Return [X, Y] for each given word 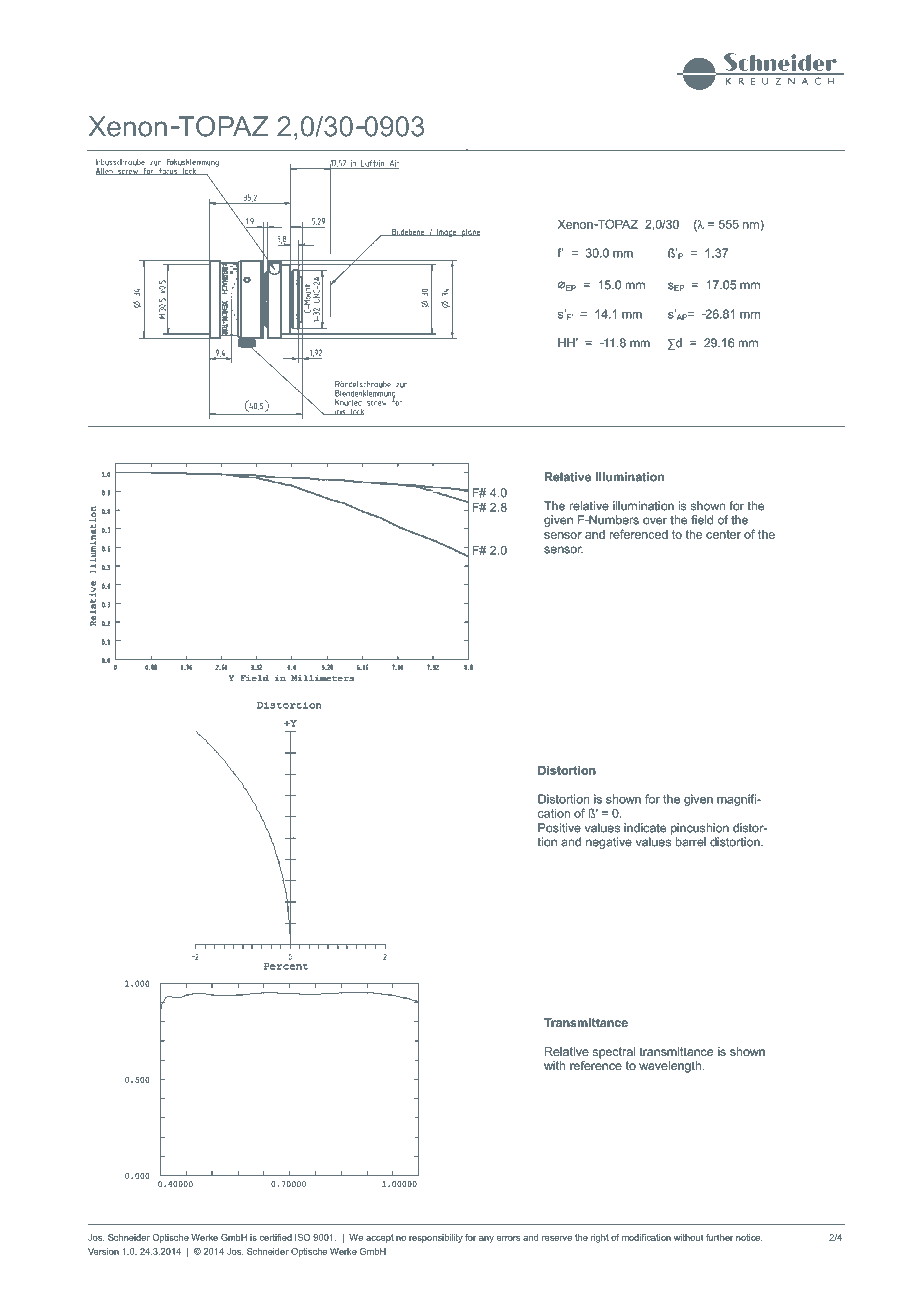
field [702, 520]
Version [103, 1251]
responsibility [436, 1238]
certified [276, 1237]
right [600, 1238]
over [655, 521]
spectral [613, 1053]
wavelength [670, 1067]
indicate [645, 828]
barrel [691, 842]
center [723, 534]
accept [380, 1238]
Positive [559, 828]
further [719, 1237]
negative [609, 843]
